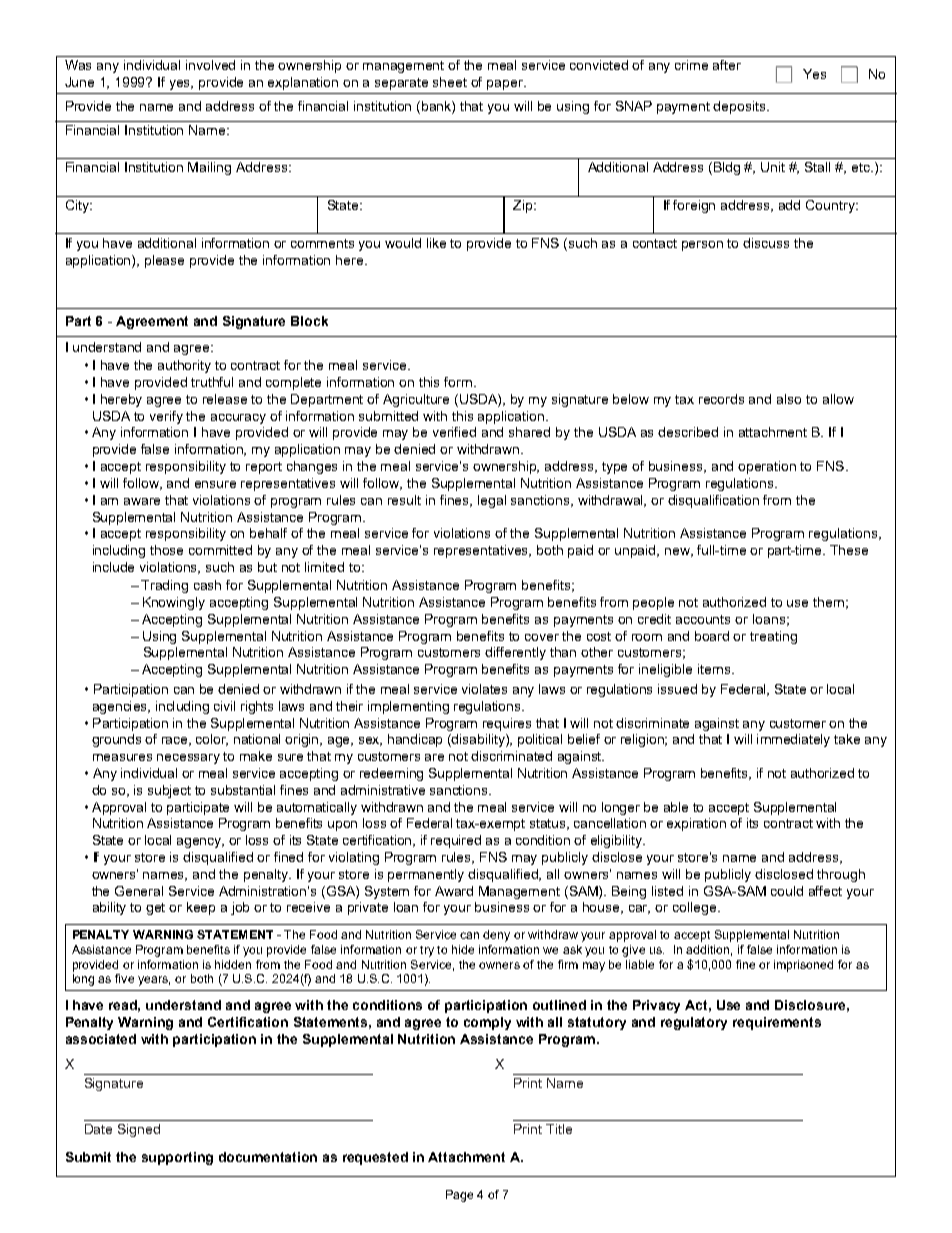  What do you see at coordinates (450, 82) in the screenshot?
I see `sheet` at bounding box center [450, 82].
